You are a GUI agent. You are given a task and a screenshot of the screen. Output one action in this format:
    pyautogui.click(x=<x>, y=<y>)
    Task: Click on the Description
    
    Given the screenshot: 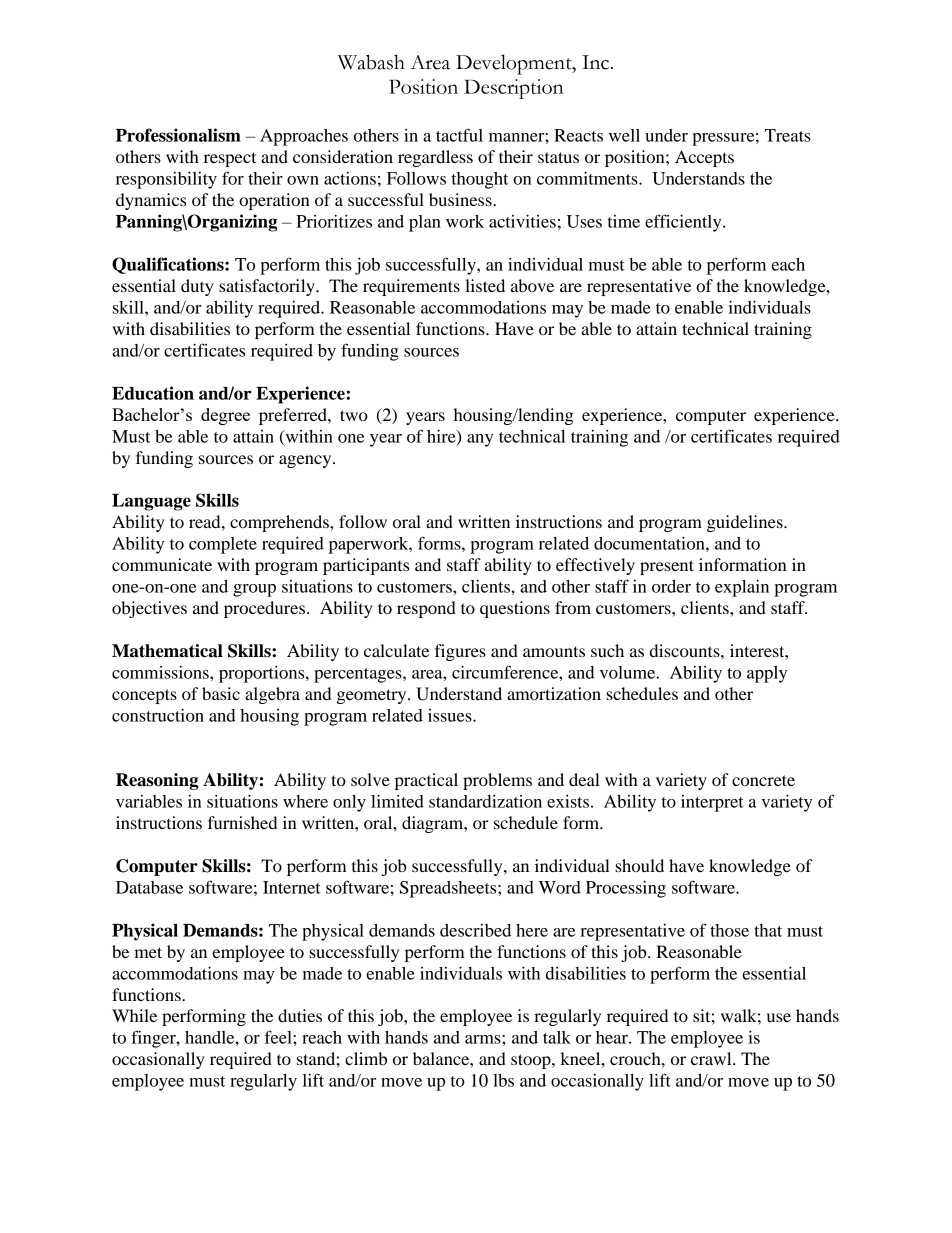 What is the action you would take?
    pyautogui.click(x=514, y=89)
